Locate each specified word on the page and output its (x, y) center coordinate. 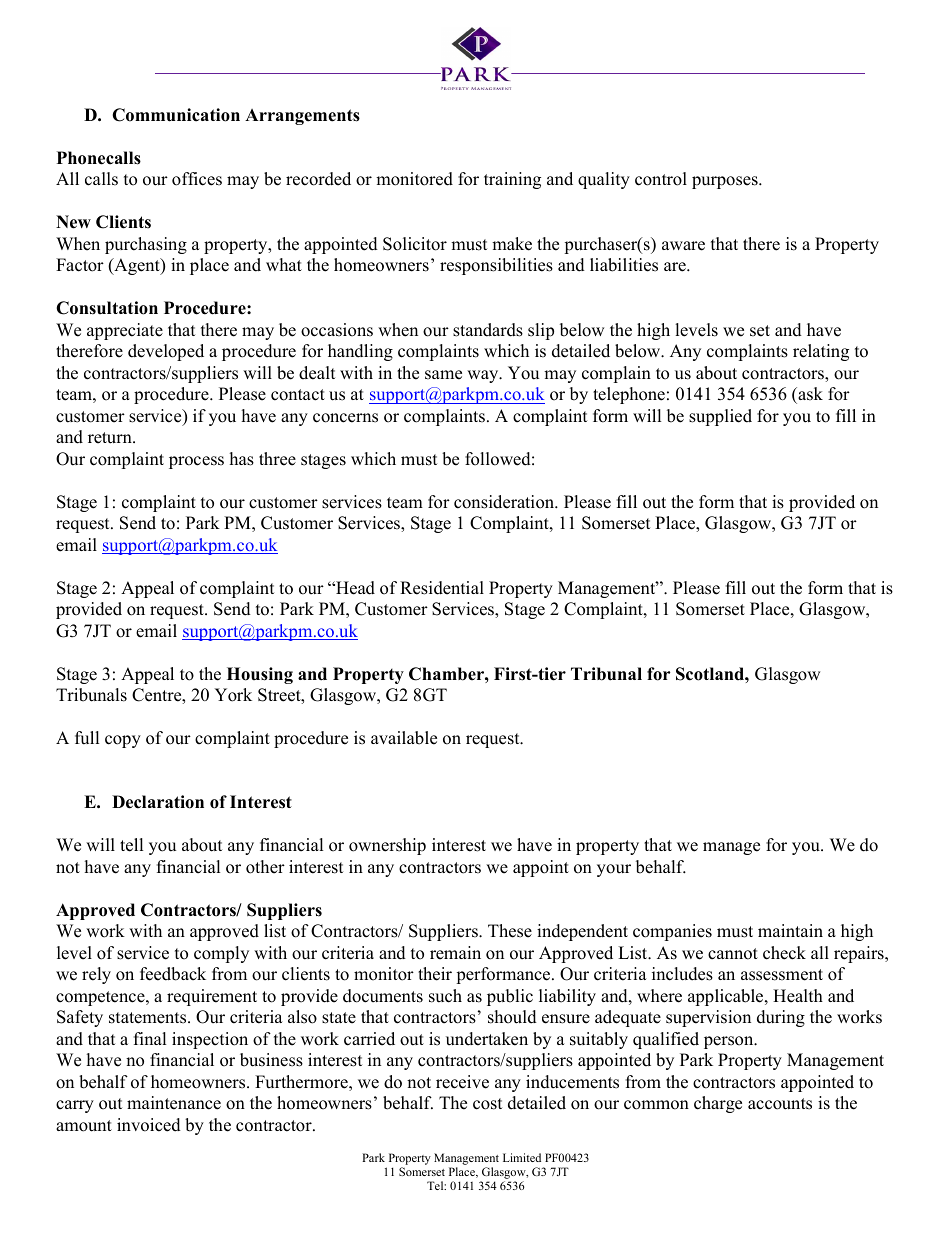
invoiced (149, 1125)
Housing (260, 675)
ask (809, 394)
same (443, 375)
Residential (442, 588)
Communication (176, 115)
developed (166, 352)
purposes (726, 182)
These (510, 931)
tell (131, 845)
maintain (790, 930)
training (512, 180)
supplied (720, 417)
